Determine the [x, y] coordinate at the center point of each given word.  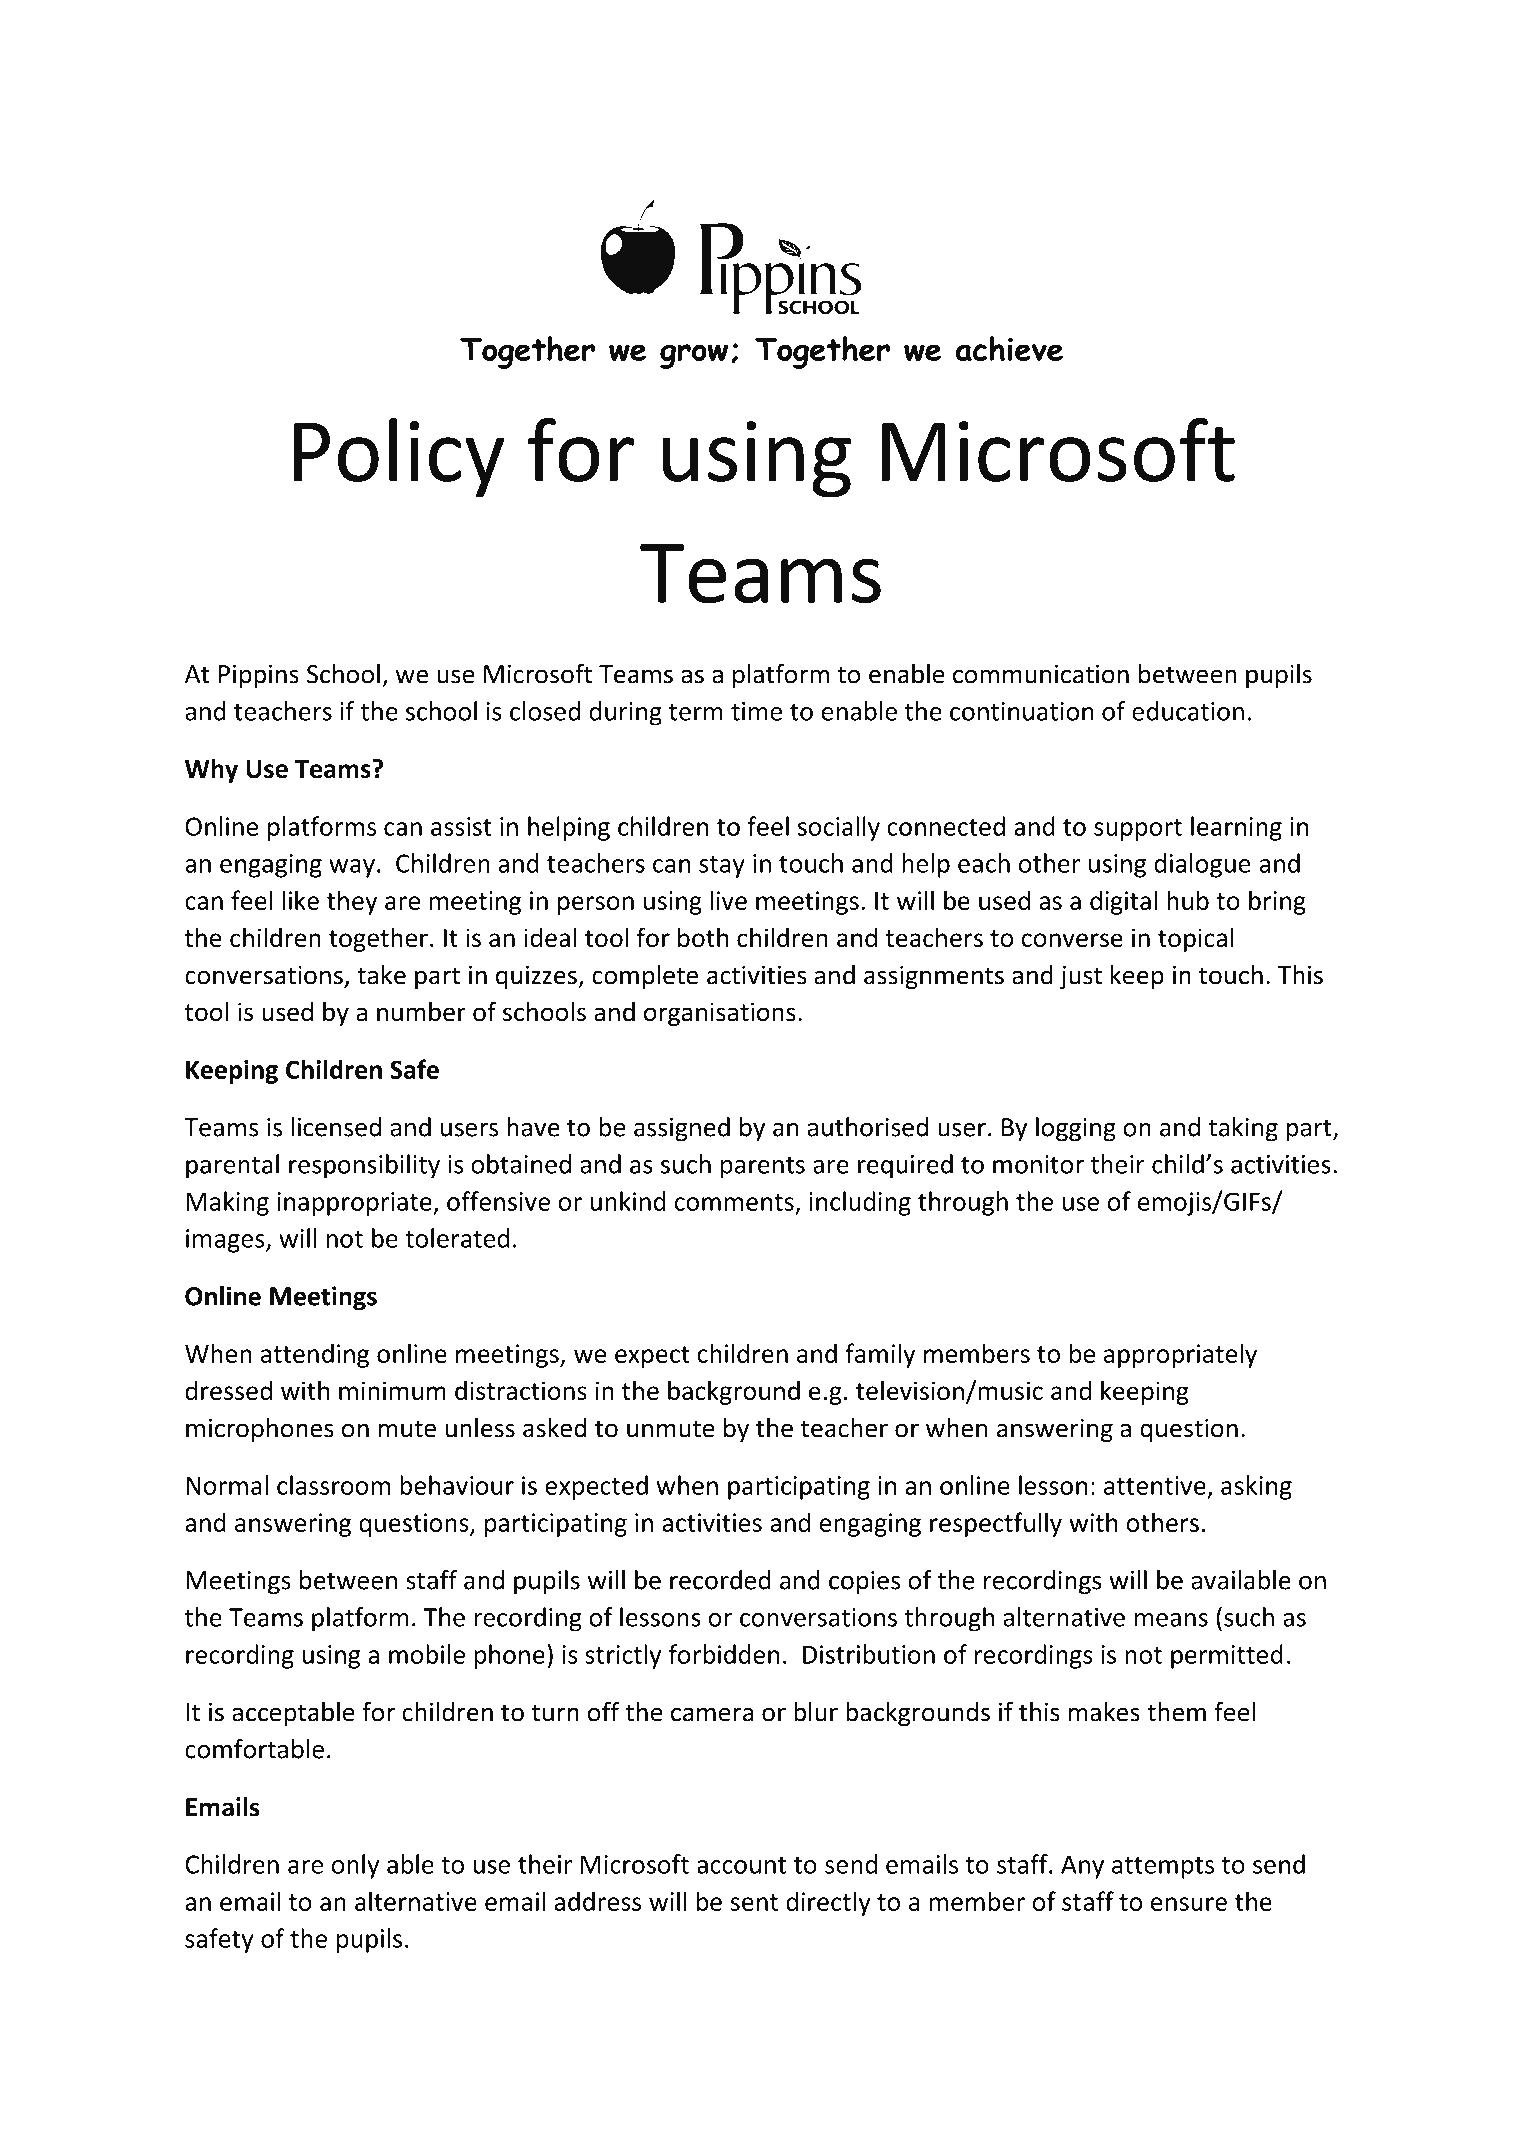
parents [763, 1168]
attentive [1155, 1485]
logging [1076, 1129]
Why [211, 770]
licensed [336, 1127]
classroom [333, 1485]
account [741, 1865]
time [756, 711]
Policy [399, 458]
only [355, 1866]
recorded [720, 1580]
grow [694, 356]
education [1188, 711]
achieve [1009, 348]
